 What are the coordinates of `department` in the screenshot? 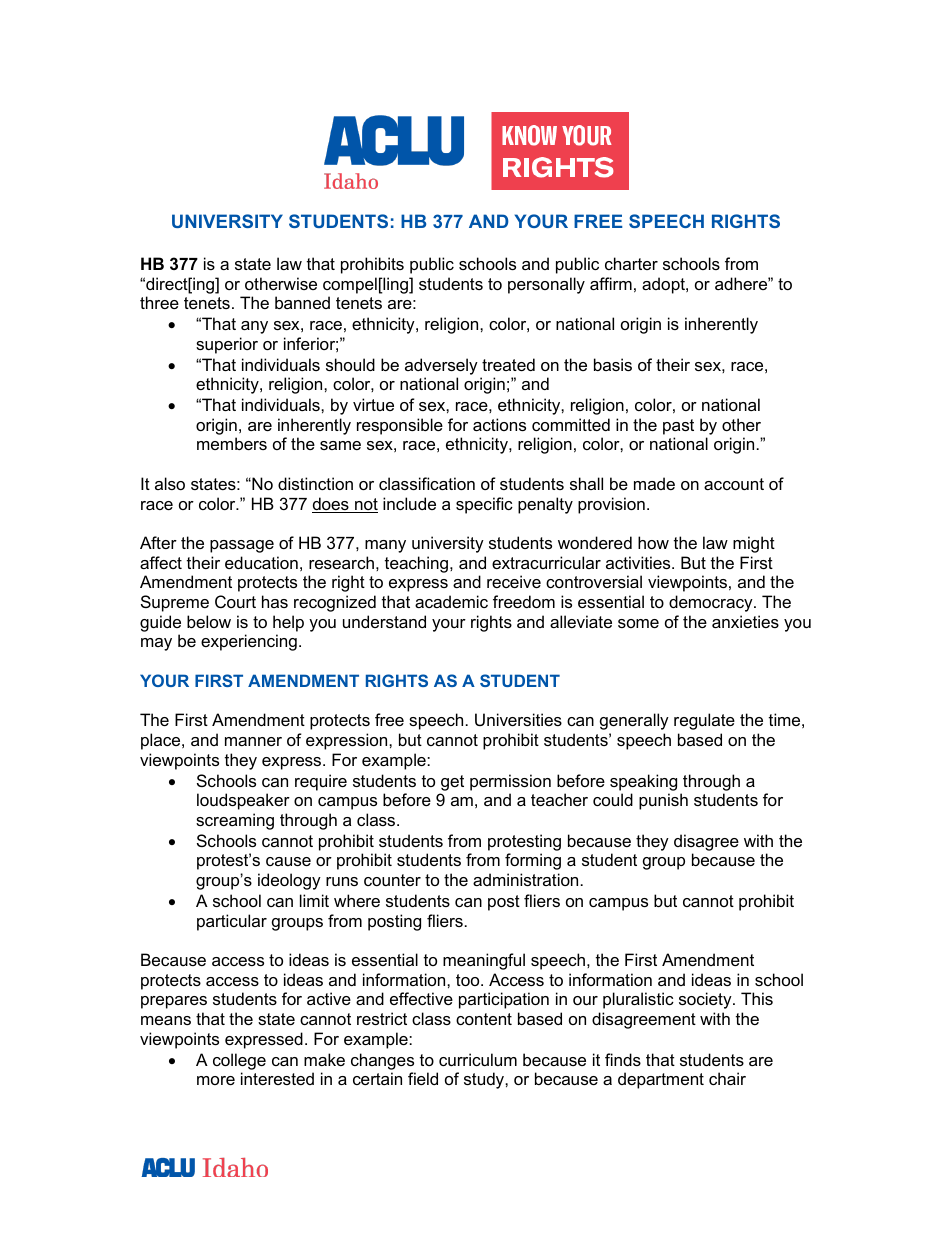 It's located at (661, 1080).
